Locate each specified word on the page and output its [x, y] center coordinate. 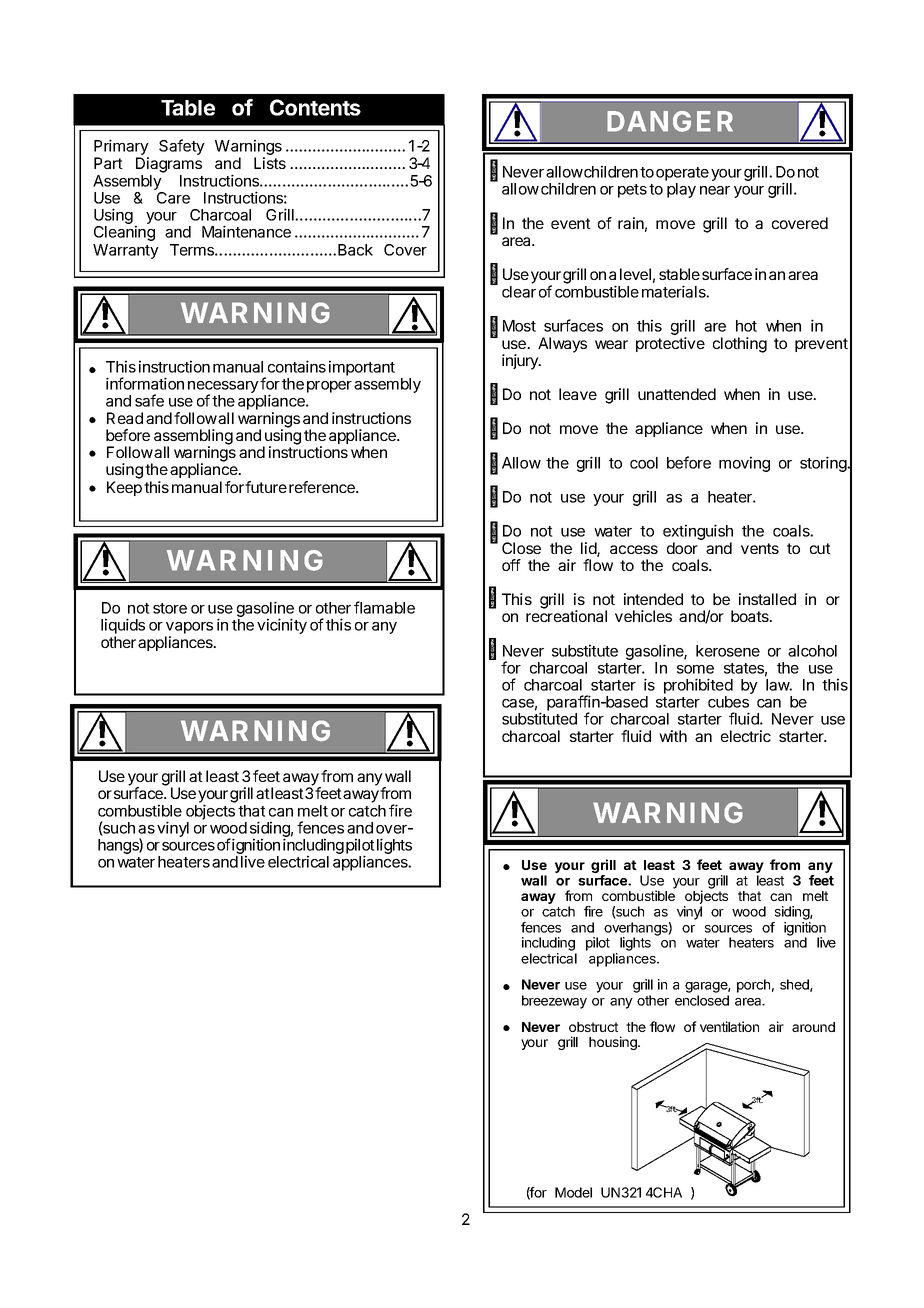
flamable [384, 607]
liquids [123, 626]
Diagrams [169, 165]
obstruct [593, 1027]
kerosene [728, 651]
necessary [223, 388]
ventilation [729, 1026]
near [715, 190]
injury [521, 362]
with [673, 736]
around [813, 1027]
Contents [315, 107]
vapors [189, 628]
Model [573, 1192]
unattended [677, 394]
